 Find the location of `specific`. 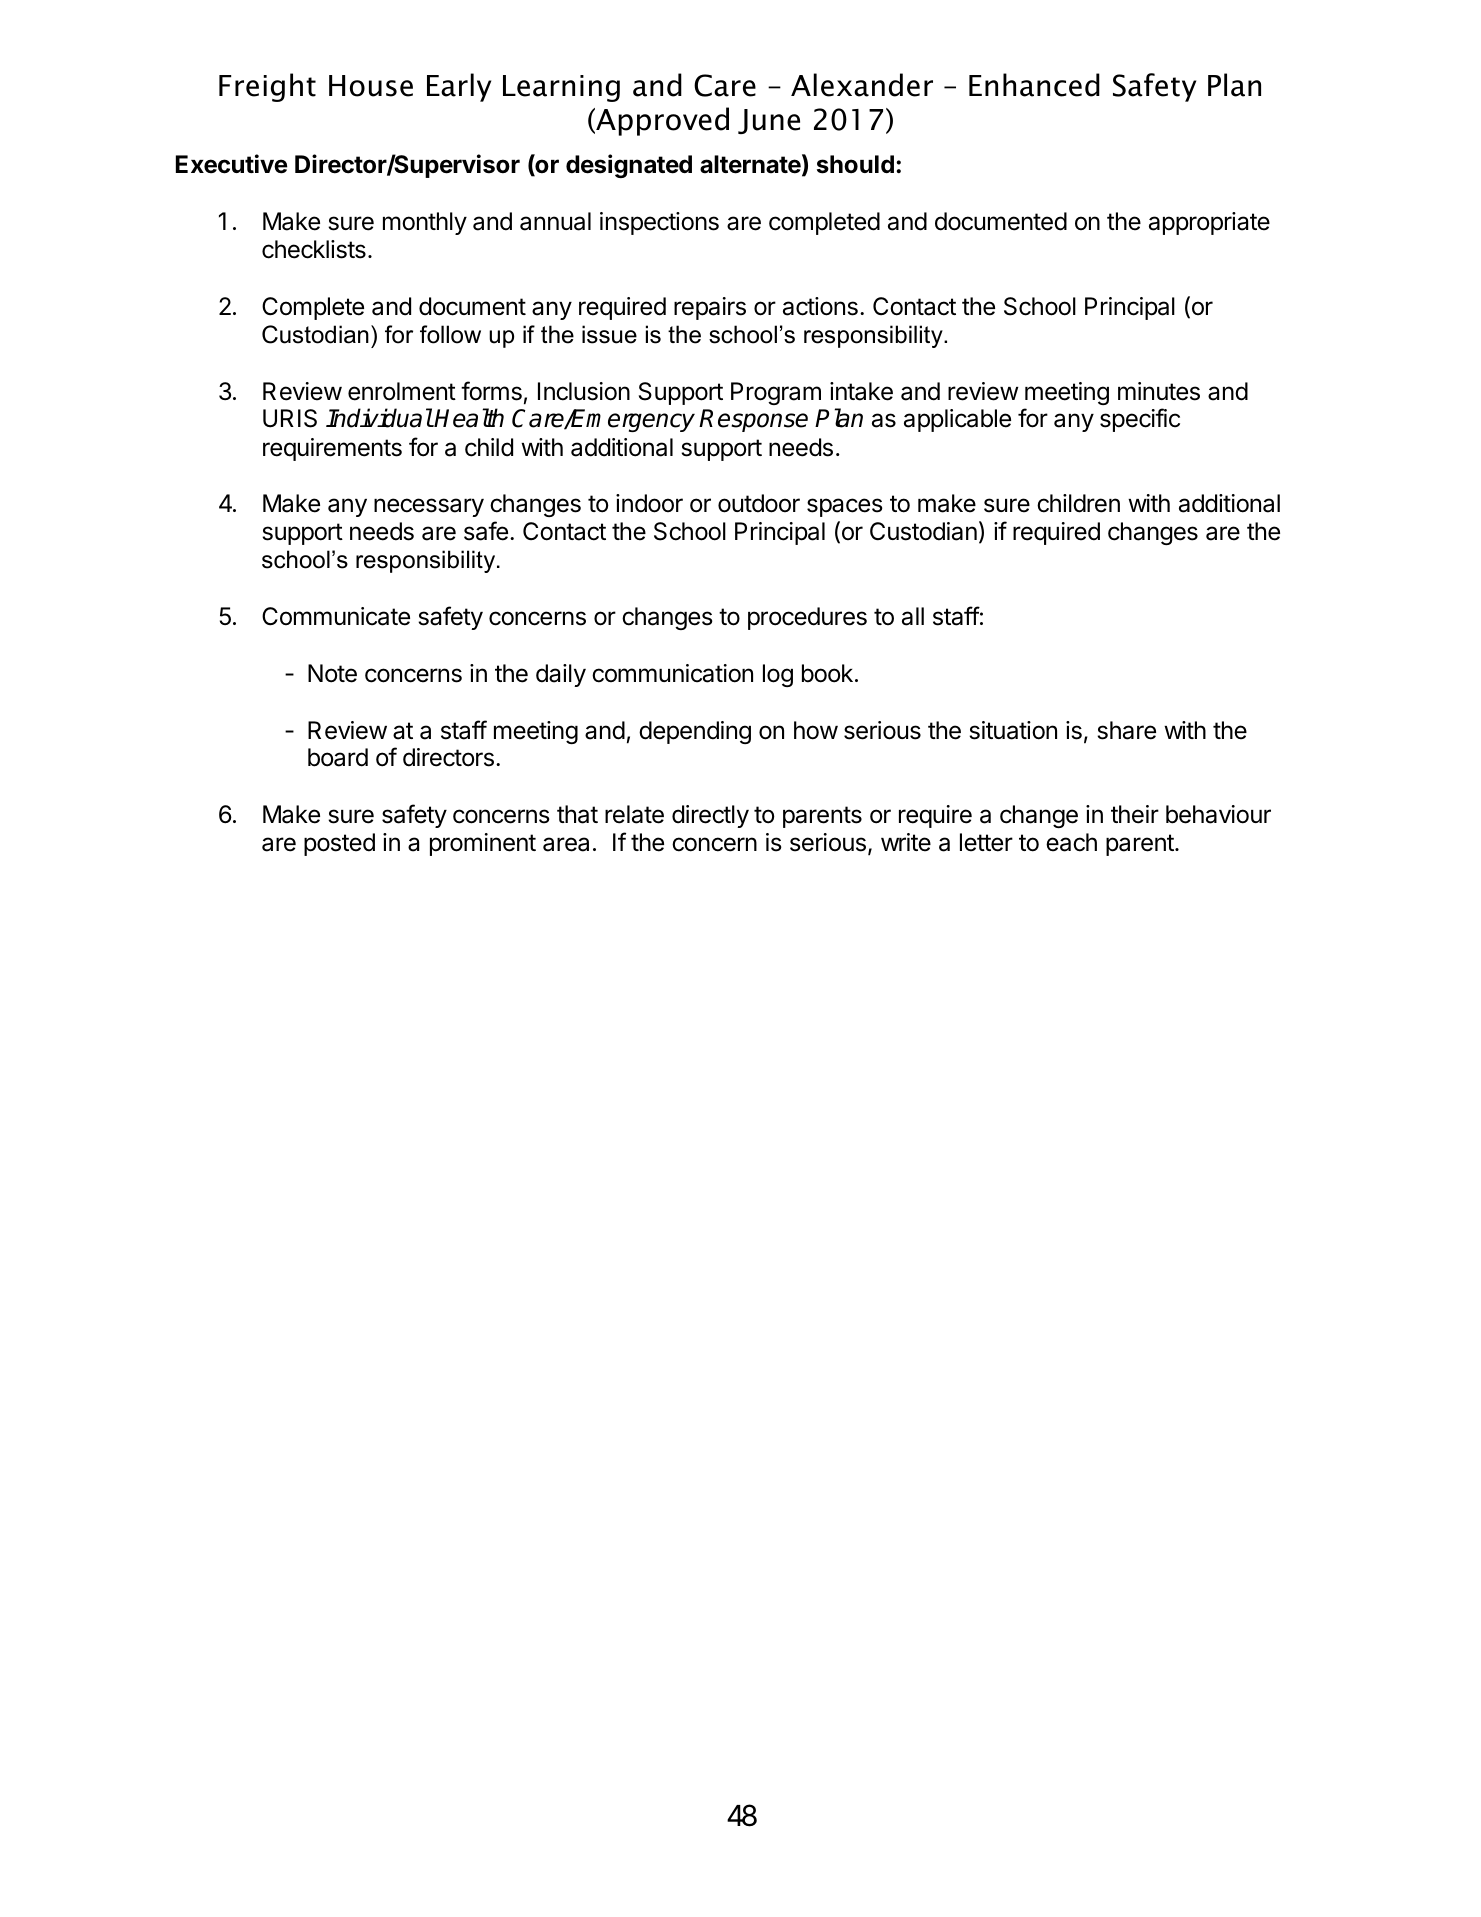

specific is located at coordinates (1140, 420).
